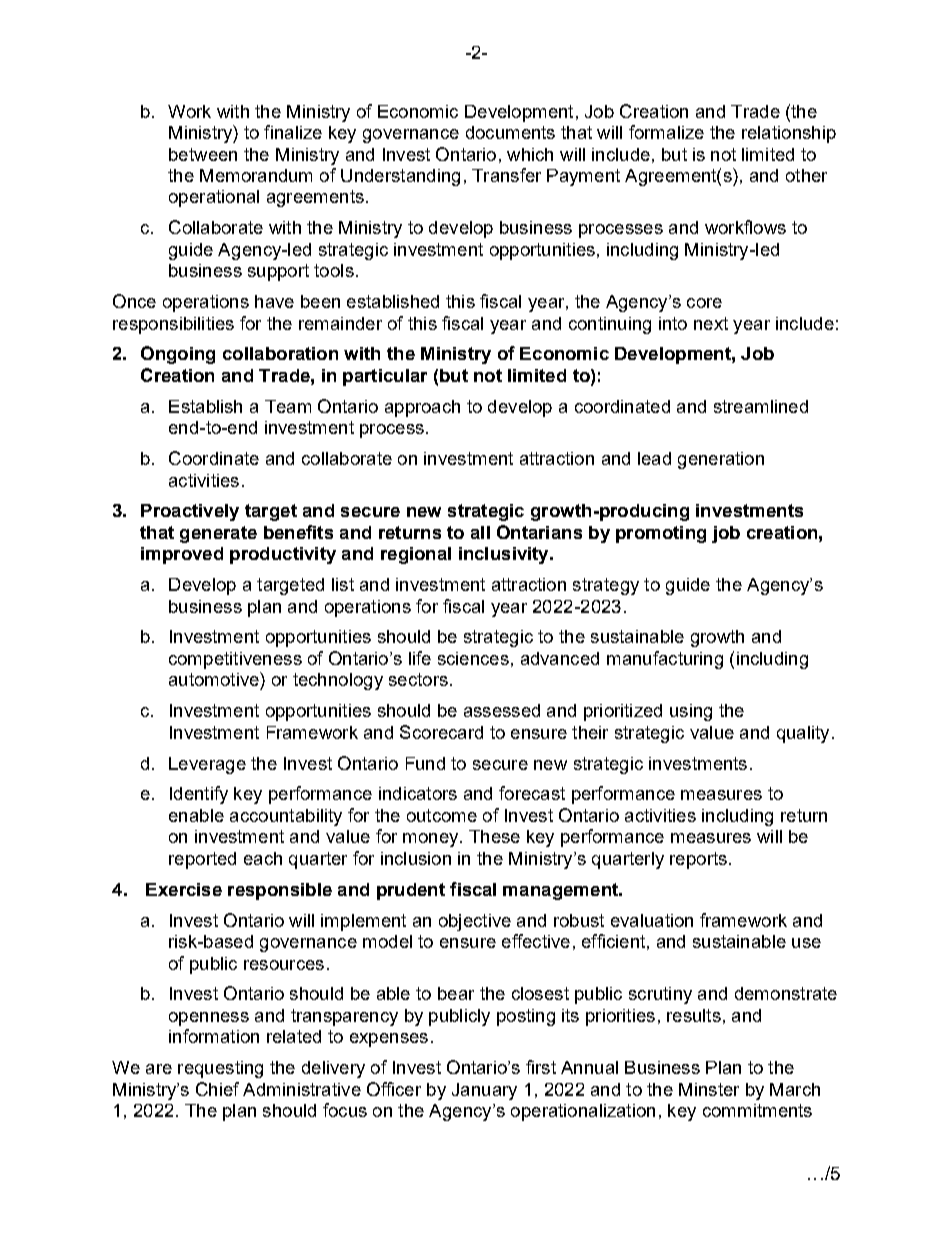 This screenshot has width=952, height=1233. Describe the element at coordinates (506, 175) in the screenshot. I see `Transfer` at that location.
